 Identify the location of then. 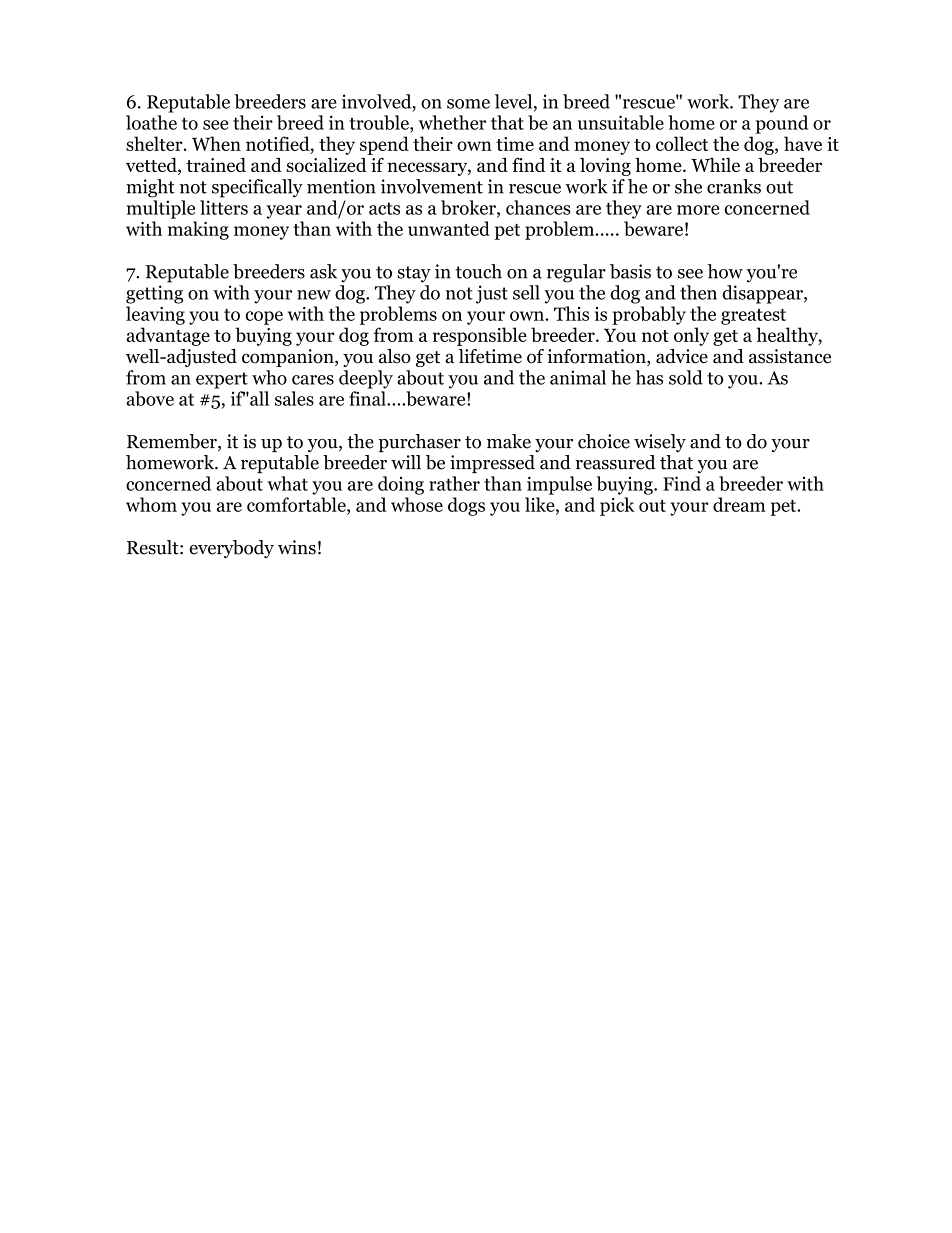
(698, 292).
